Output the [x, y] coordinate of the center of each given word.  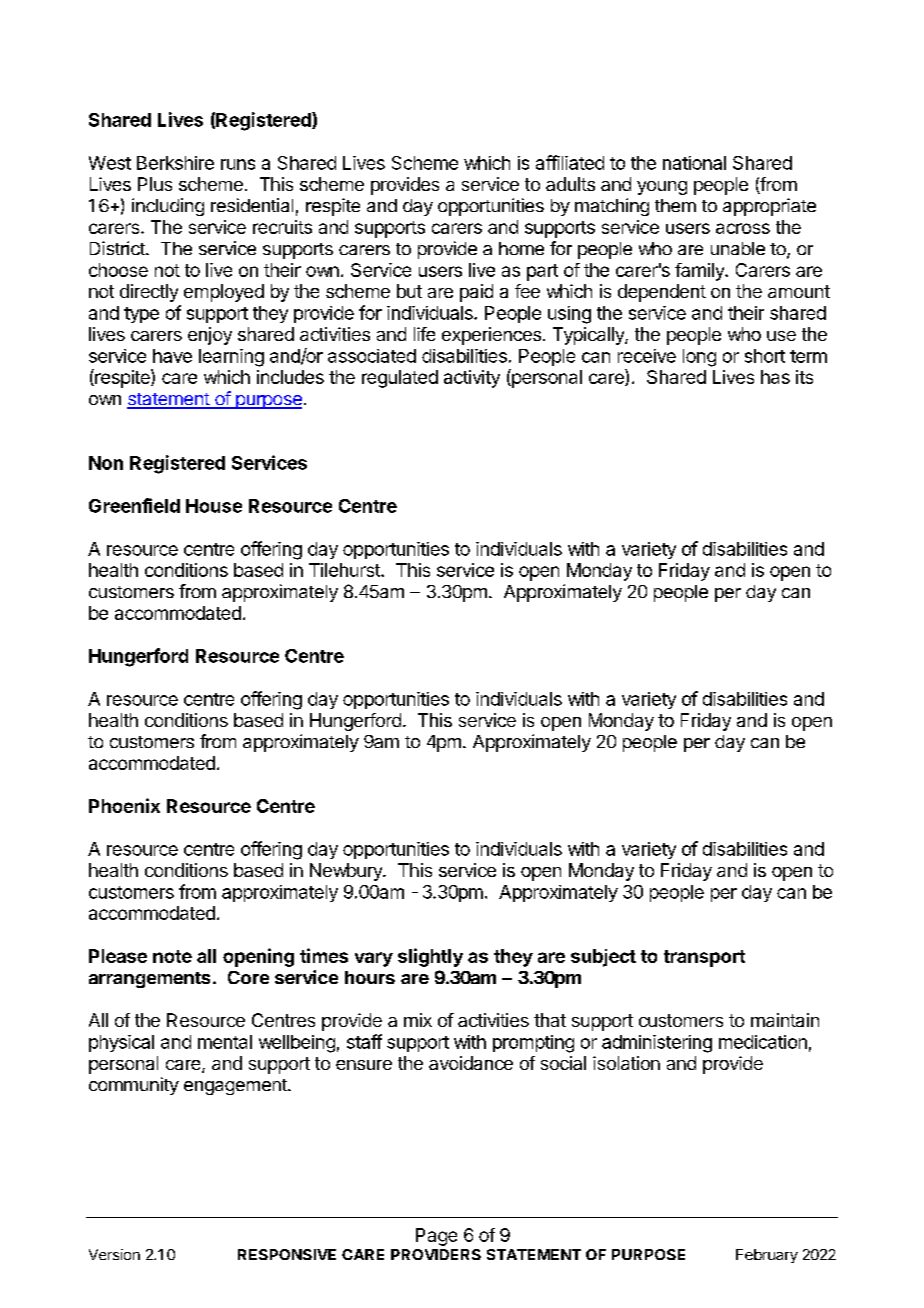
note [172, 956]
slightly [430, 957]
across [743, 228]
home [521, 248]
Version [114, 1254]
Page [436, 1237]
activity [472, 379]
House [214, 506]
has [775, 377]
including [168, 207]
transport [704, 958]
